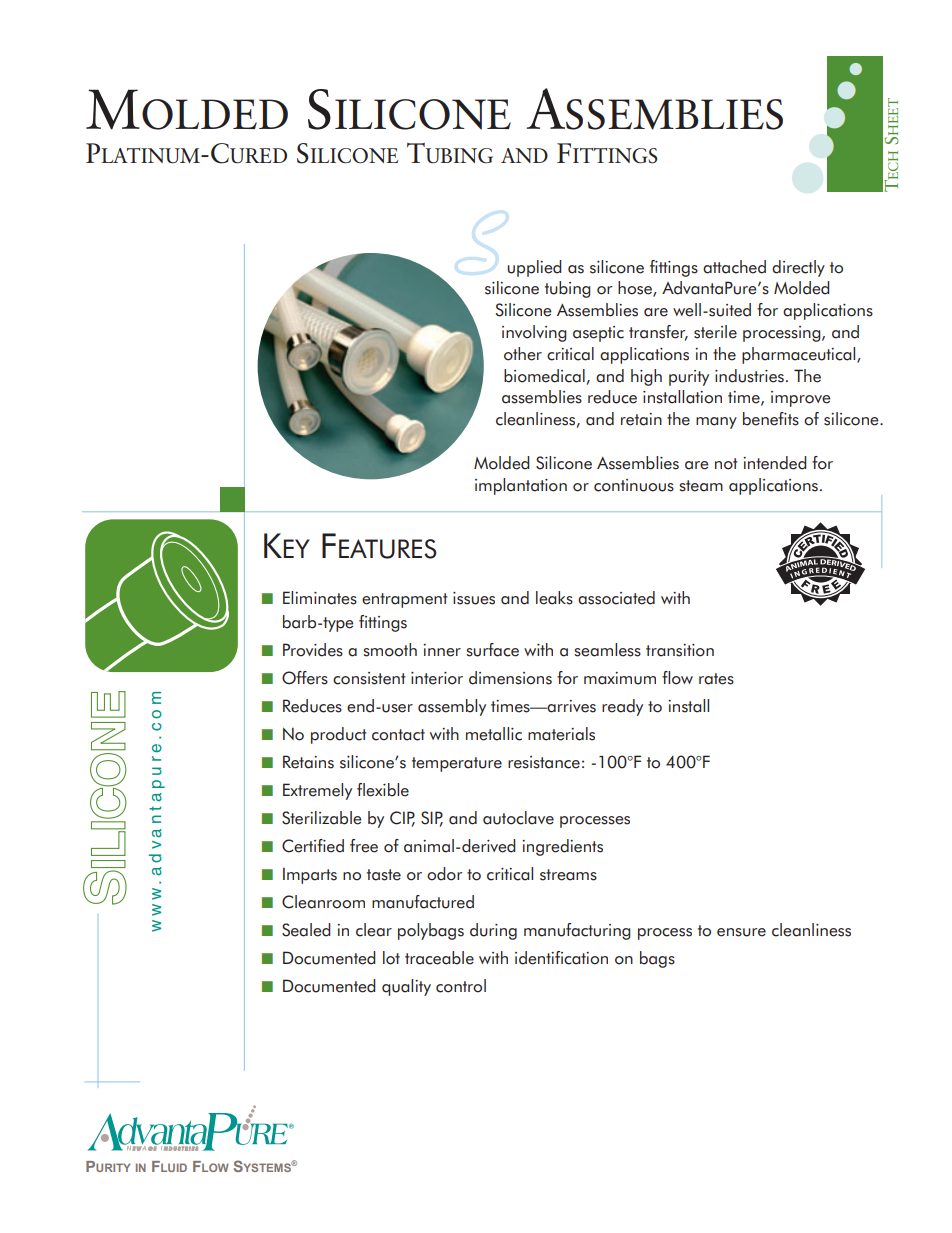  I want to click on aseptic, so click(598, 334).
